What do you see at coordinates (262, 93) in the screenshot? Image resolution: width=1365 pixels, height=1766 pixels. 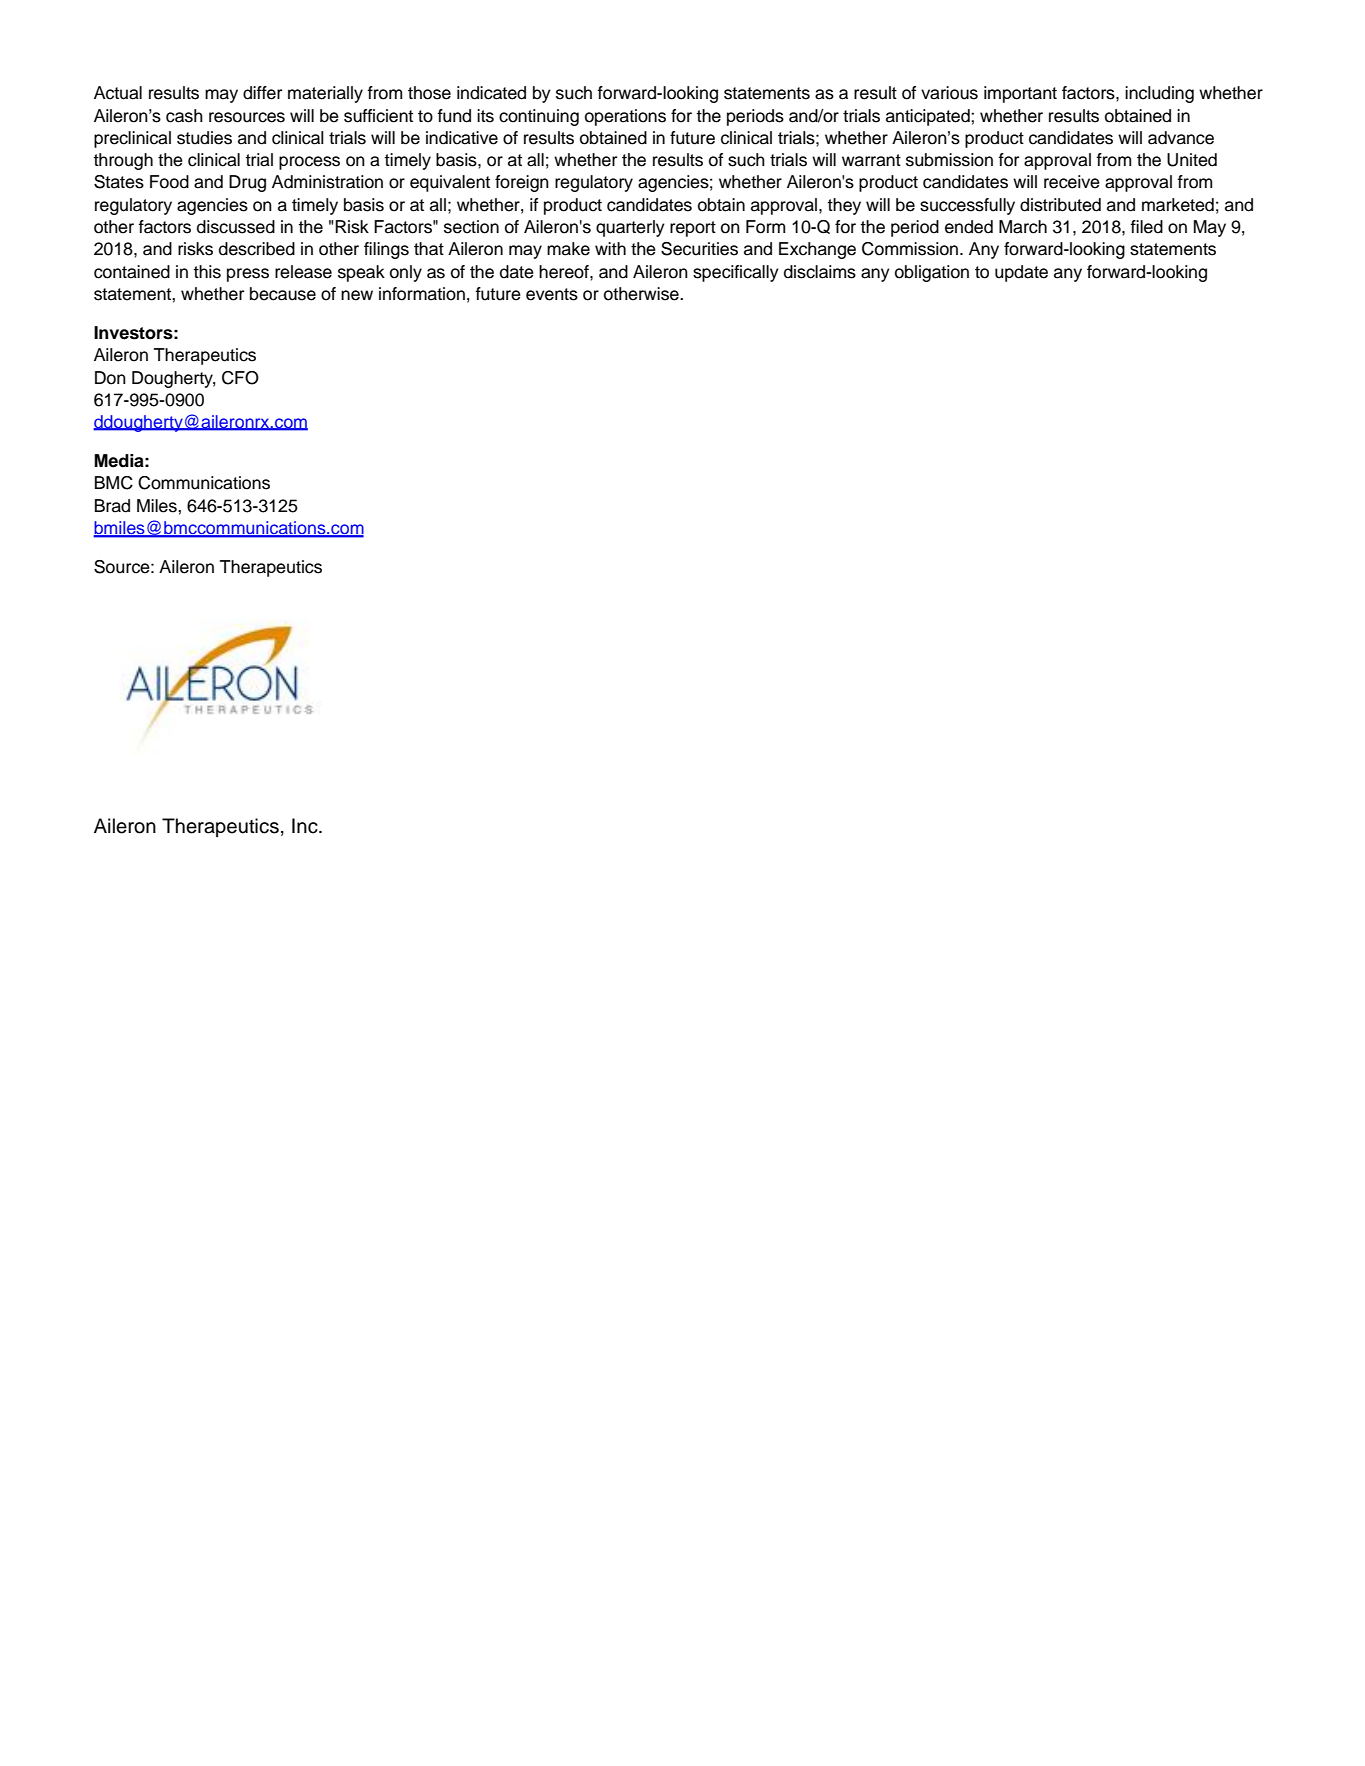 I see `differ` at bounding box center [262, 93].
